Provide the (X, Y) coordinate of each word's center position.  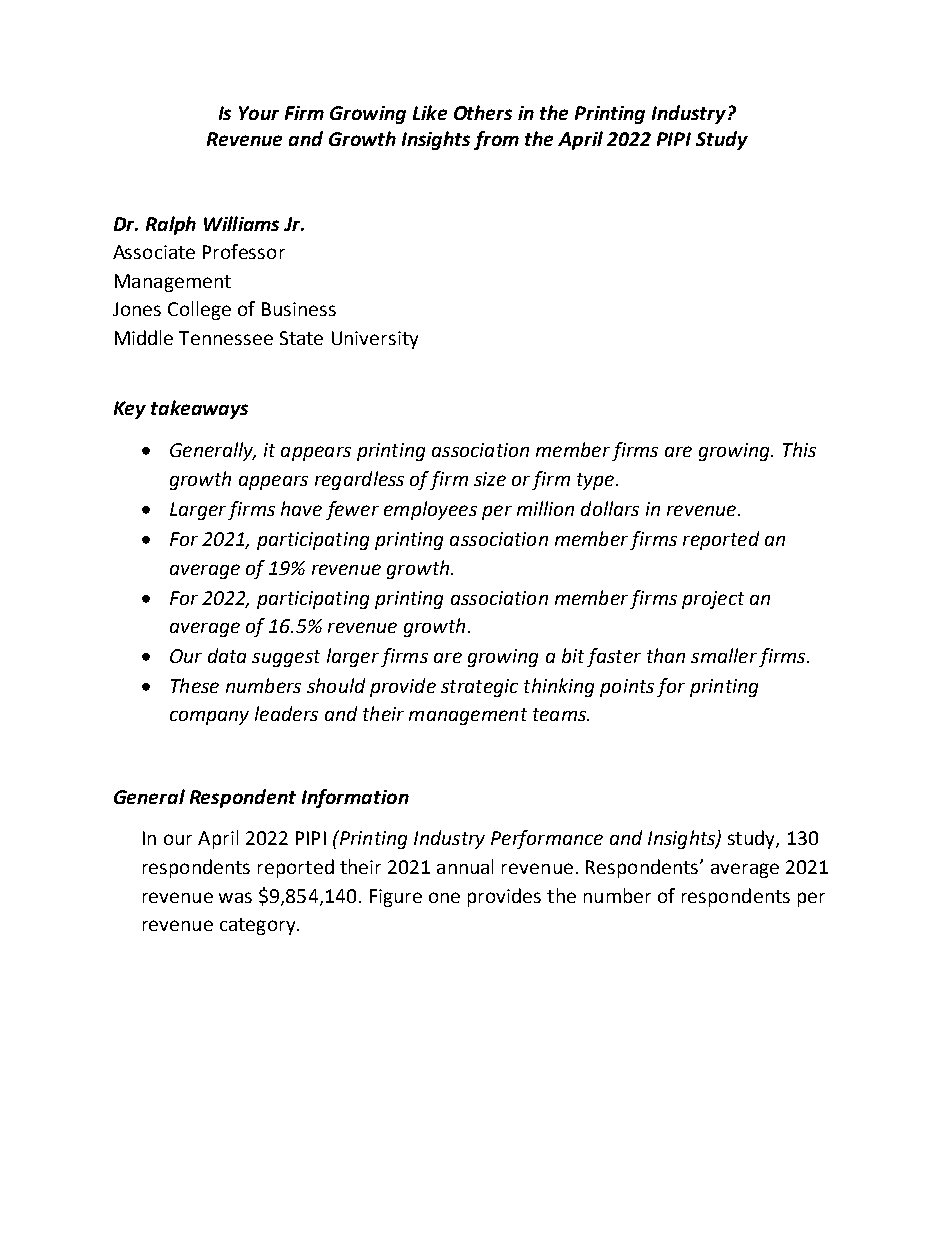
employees (430, 510)
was (235, 897)
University (375, 340)
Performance (547, 839)
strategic (479, 688)
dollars (610, 508)
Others (483, 112)
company (209, 718)
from (496, 140)
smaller (724, 655)
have (301, 508)
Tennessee (226, 338)
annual (465, 866)
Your (259, 113)
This (799, 449)
